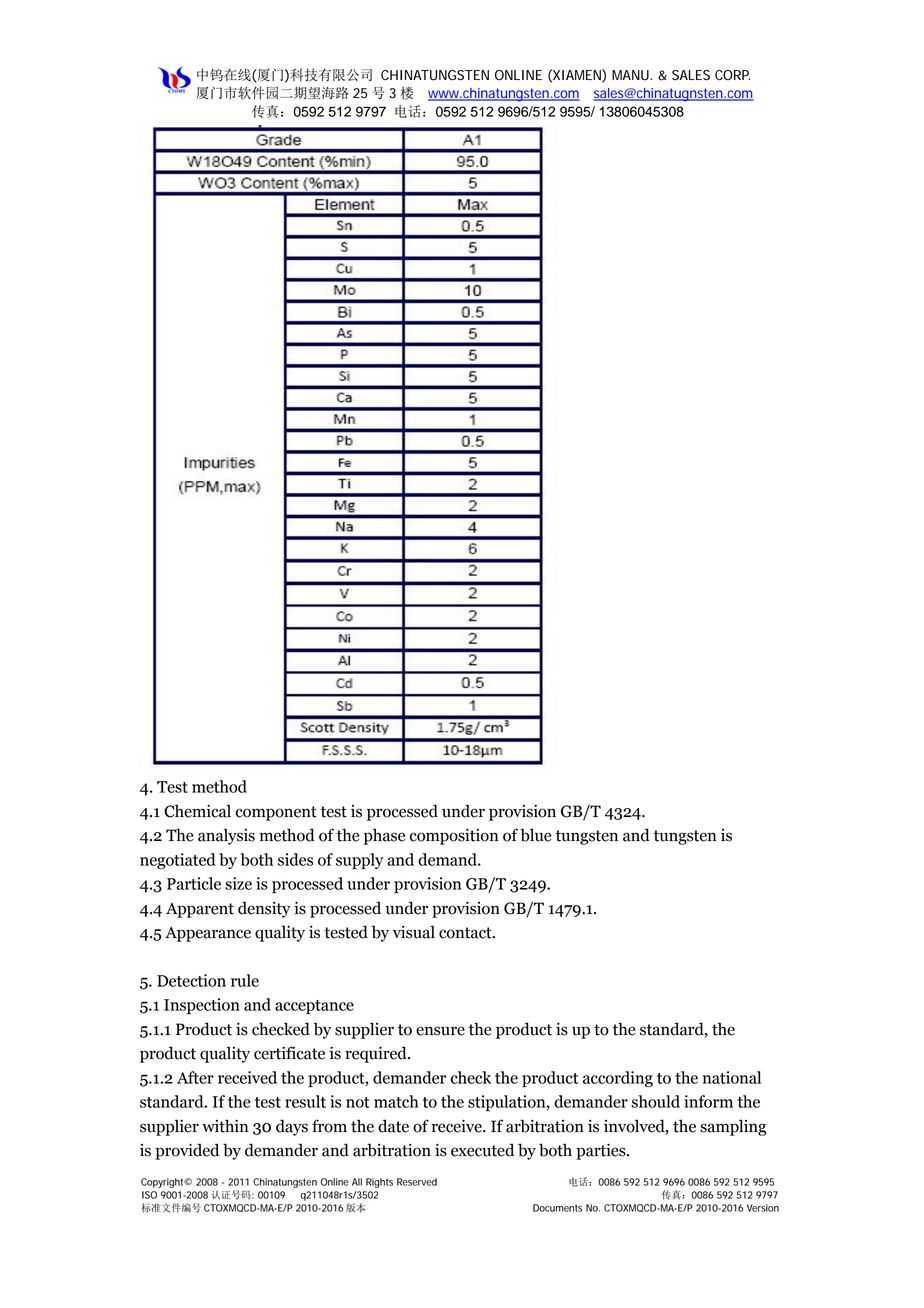 This screenshot has height=1308, width=924. Describe the element at coordinates (536, 835) in the screenshot. I see `blue` at that location.
